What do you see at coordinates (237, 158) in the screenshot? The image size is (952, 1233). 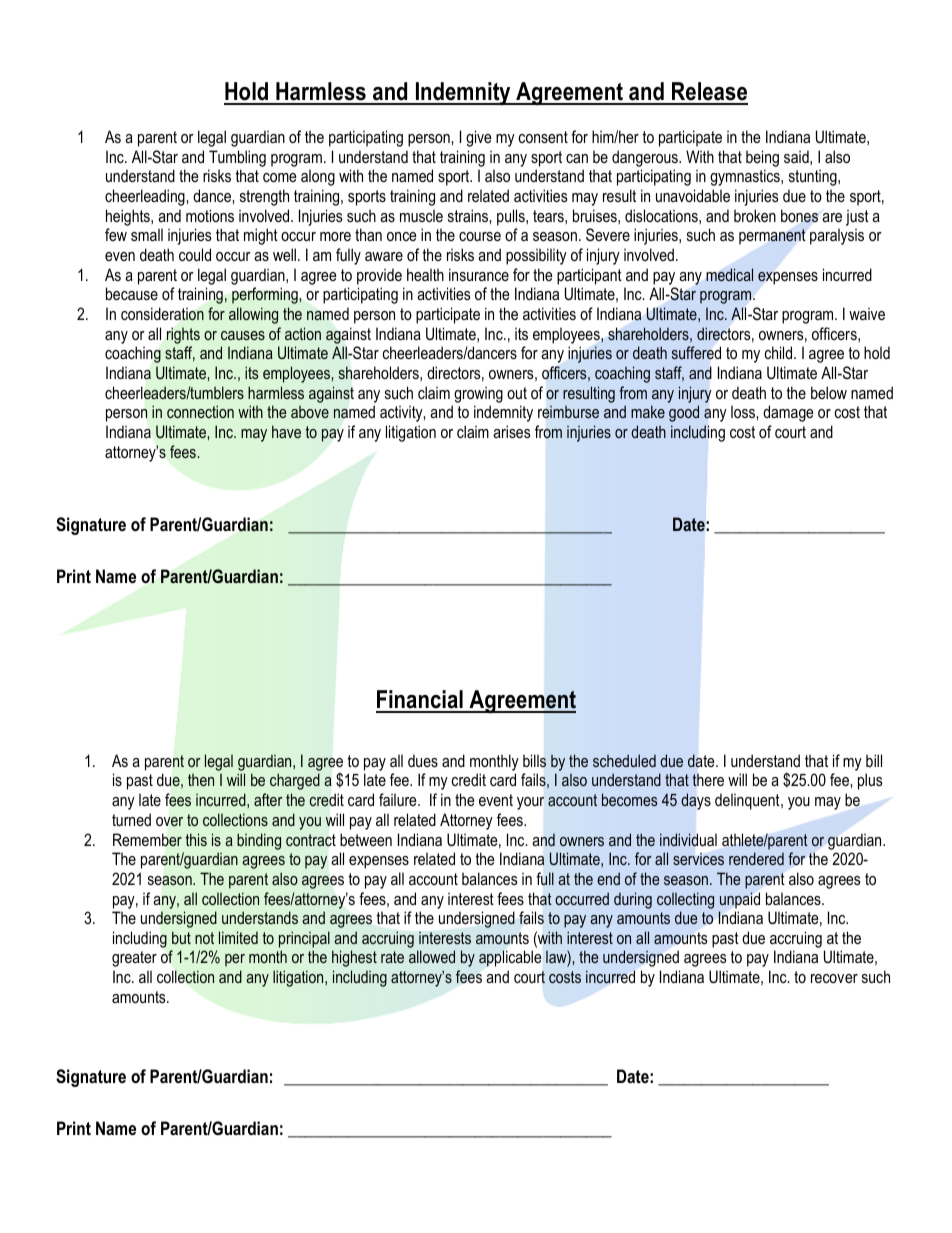 I see `Tumbling` at bounding box center [237, 158].
